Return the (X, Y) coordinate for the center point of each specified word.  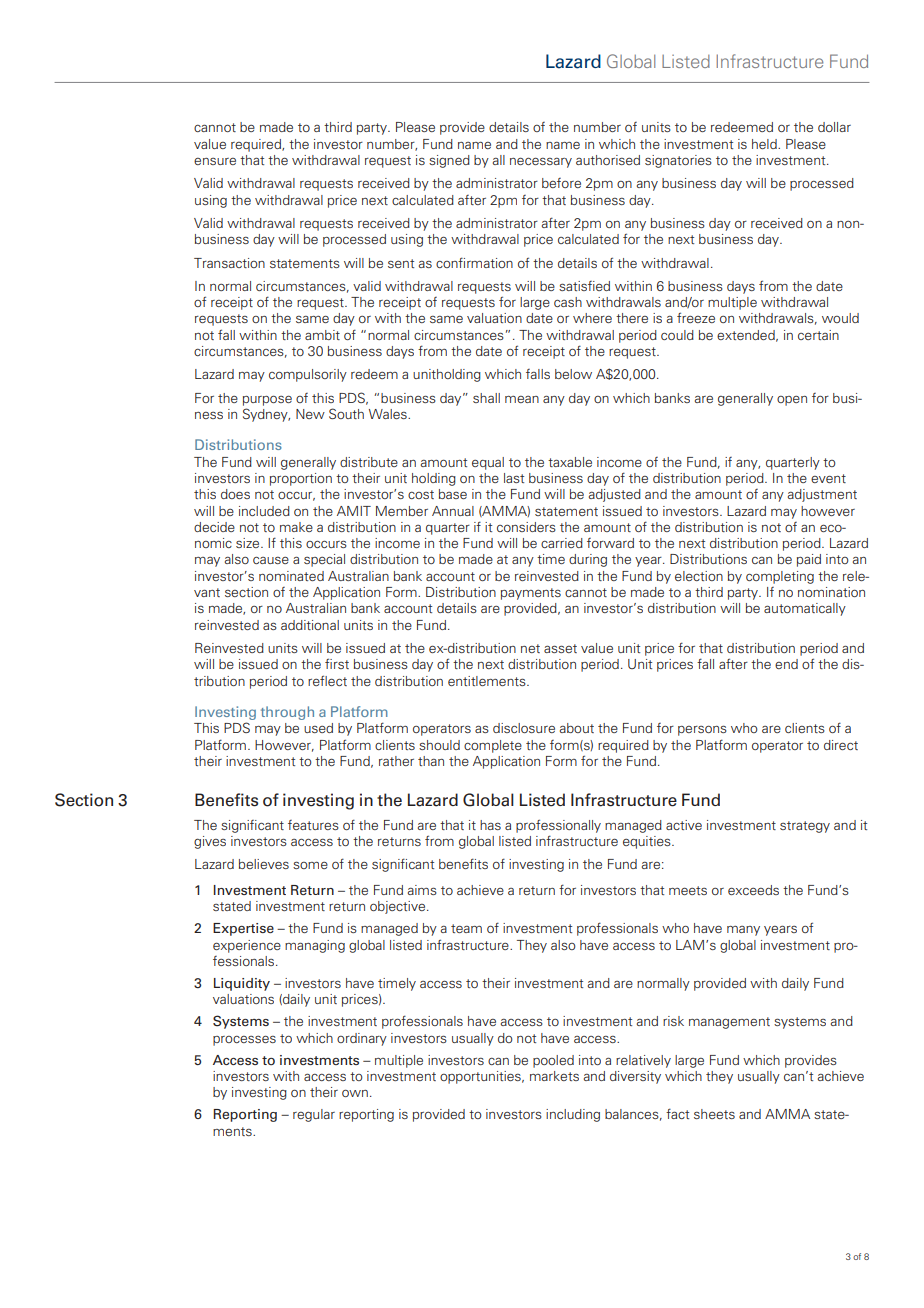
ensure (215, 161)
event (828, 478)
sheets (714, 1114)
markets (554, 1076)
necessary (541, 162)
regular (314, 1115)
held (765, 144)
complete (493, 746)
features (313, 825)
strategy (805, 827)
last (514, 478)
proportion (301, 479)
